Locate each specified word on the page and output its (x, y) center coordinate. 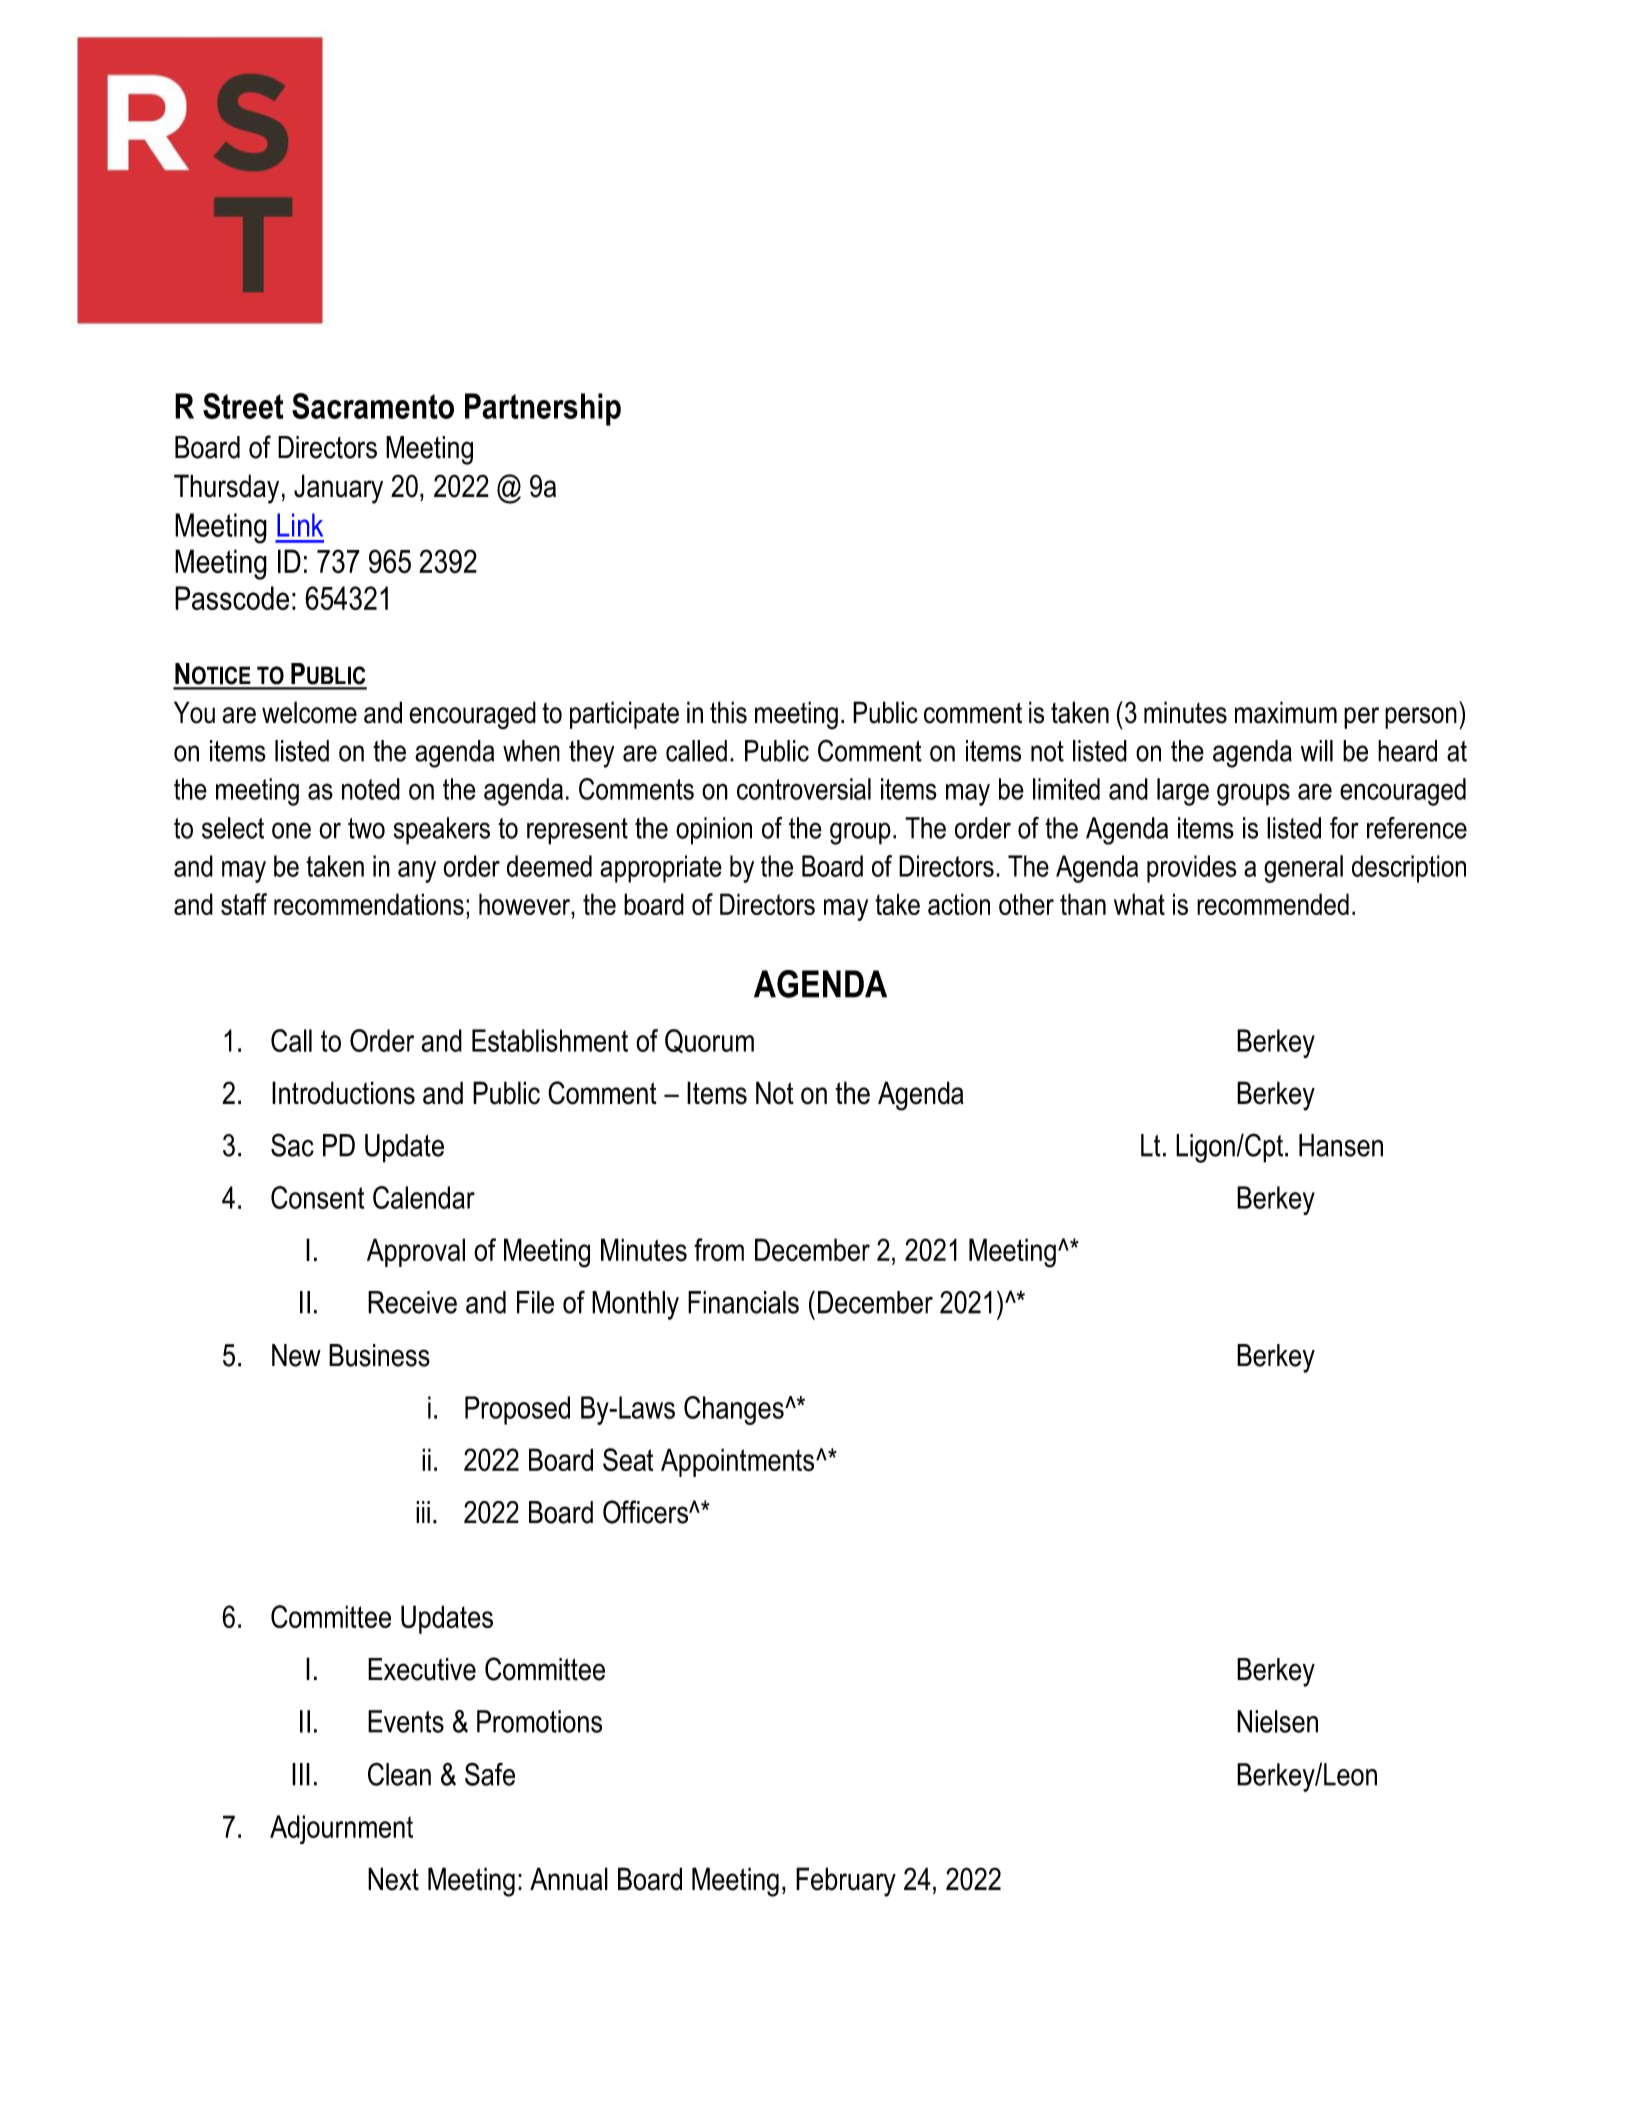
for (1344, 828)
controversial (804, 789)
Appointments (739, 1462)
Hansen (1341, 1145)
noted (371, 789)
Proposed (517, 1410)
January (338, 489)
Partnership (543, 409)
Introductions (343, 1093)
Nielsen (1277, 1721)
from (719, 1250)
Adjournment (341, 1829)
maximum (1286, 712)
